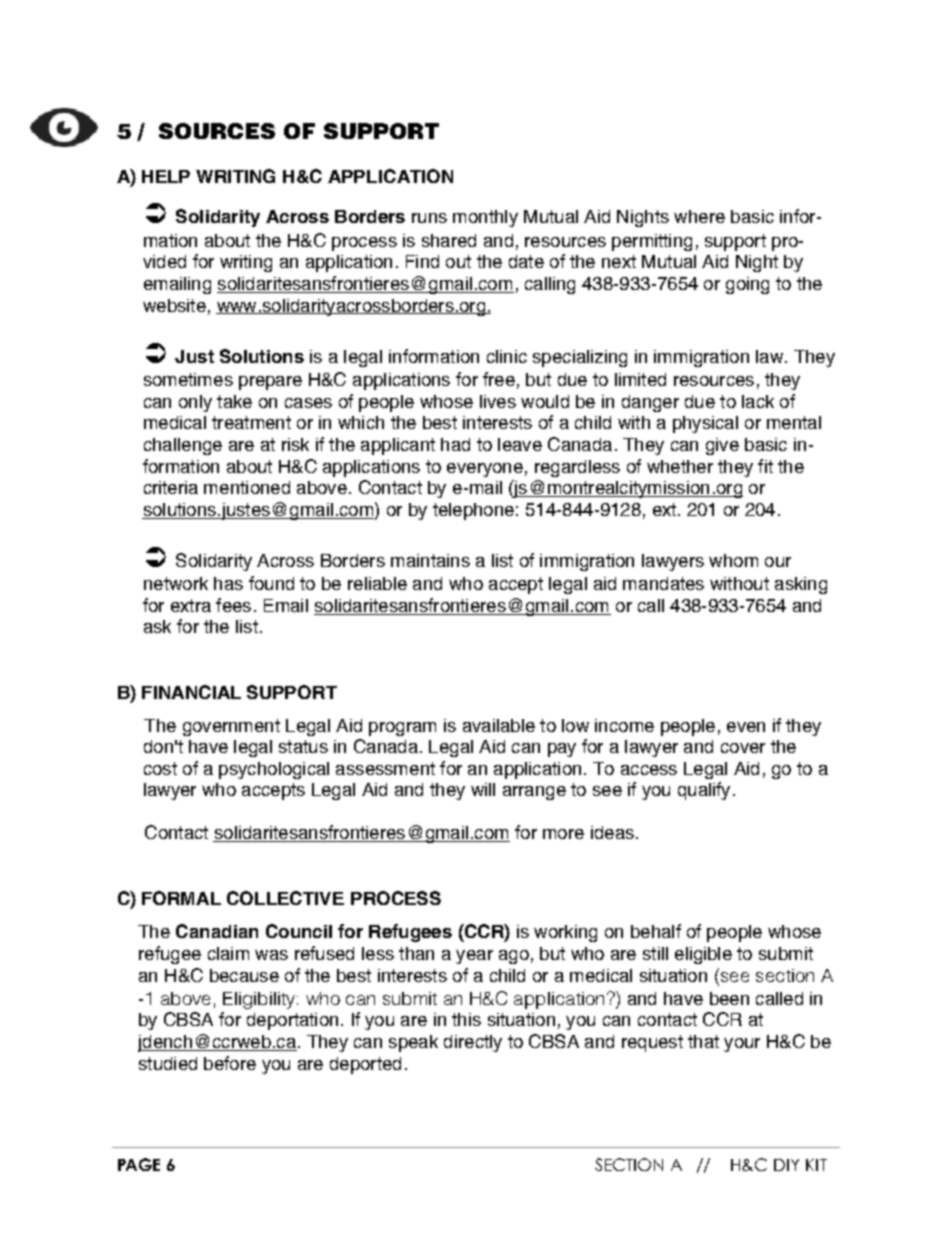  Describe the element at coordinates (746, 727) in the image. I see `even` at that location.
